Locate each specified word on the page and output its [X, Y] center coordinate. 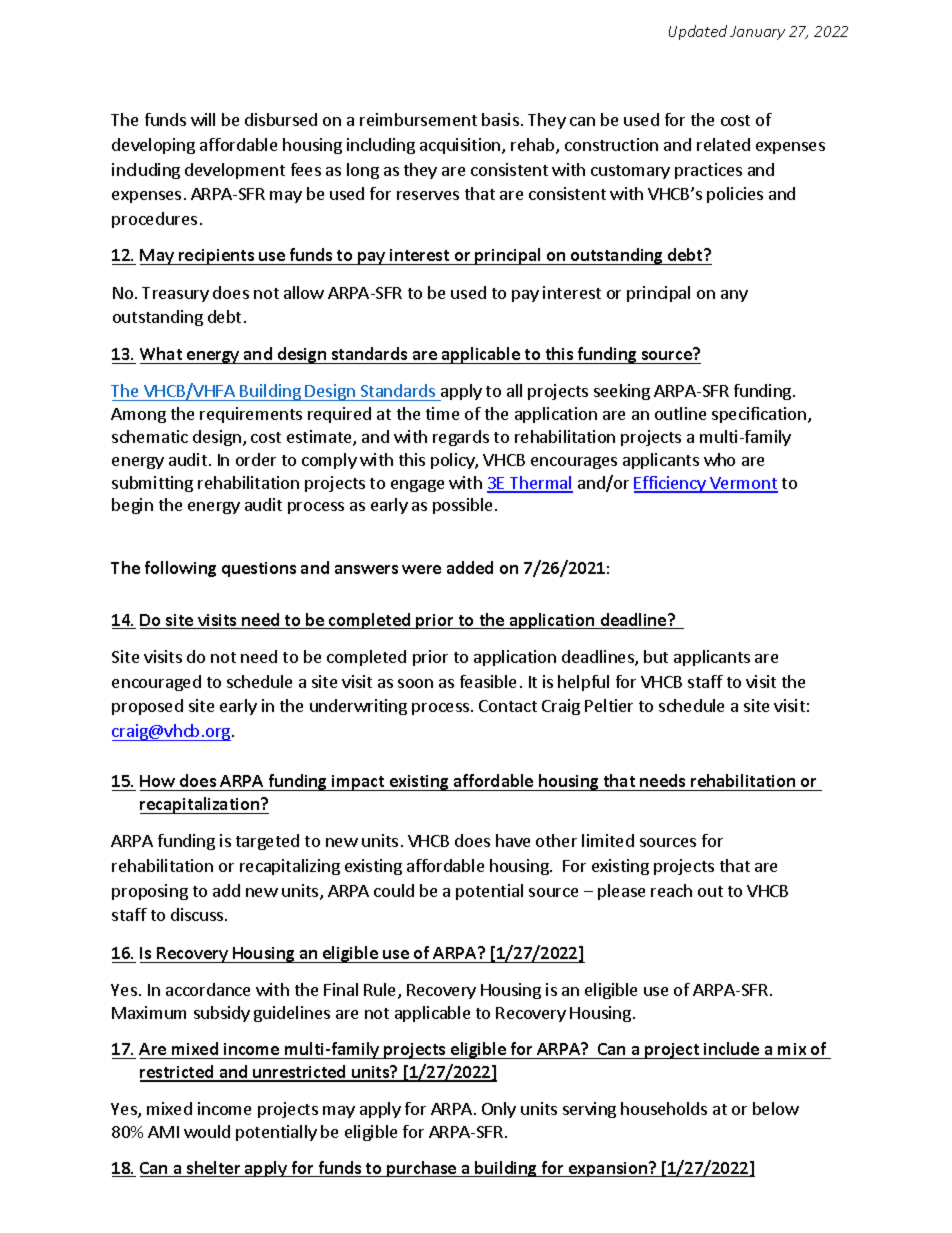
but [656, 656]
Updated [698, 32]
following [180, 569]
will [203, 119]
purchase [422, 1169]
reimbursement [418, 119]
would [207, 1131]
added [470, 567]
